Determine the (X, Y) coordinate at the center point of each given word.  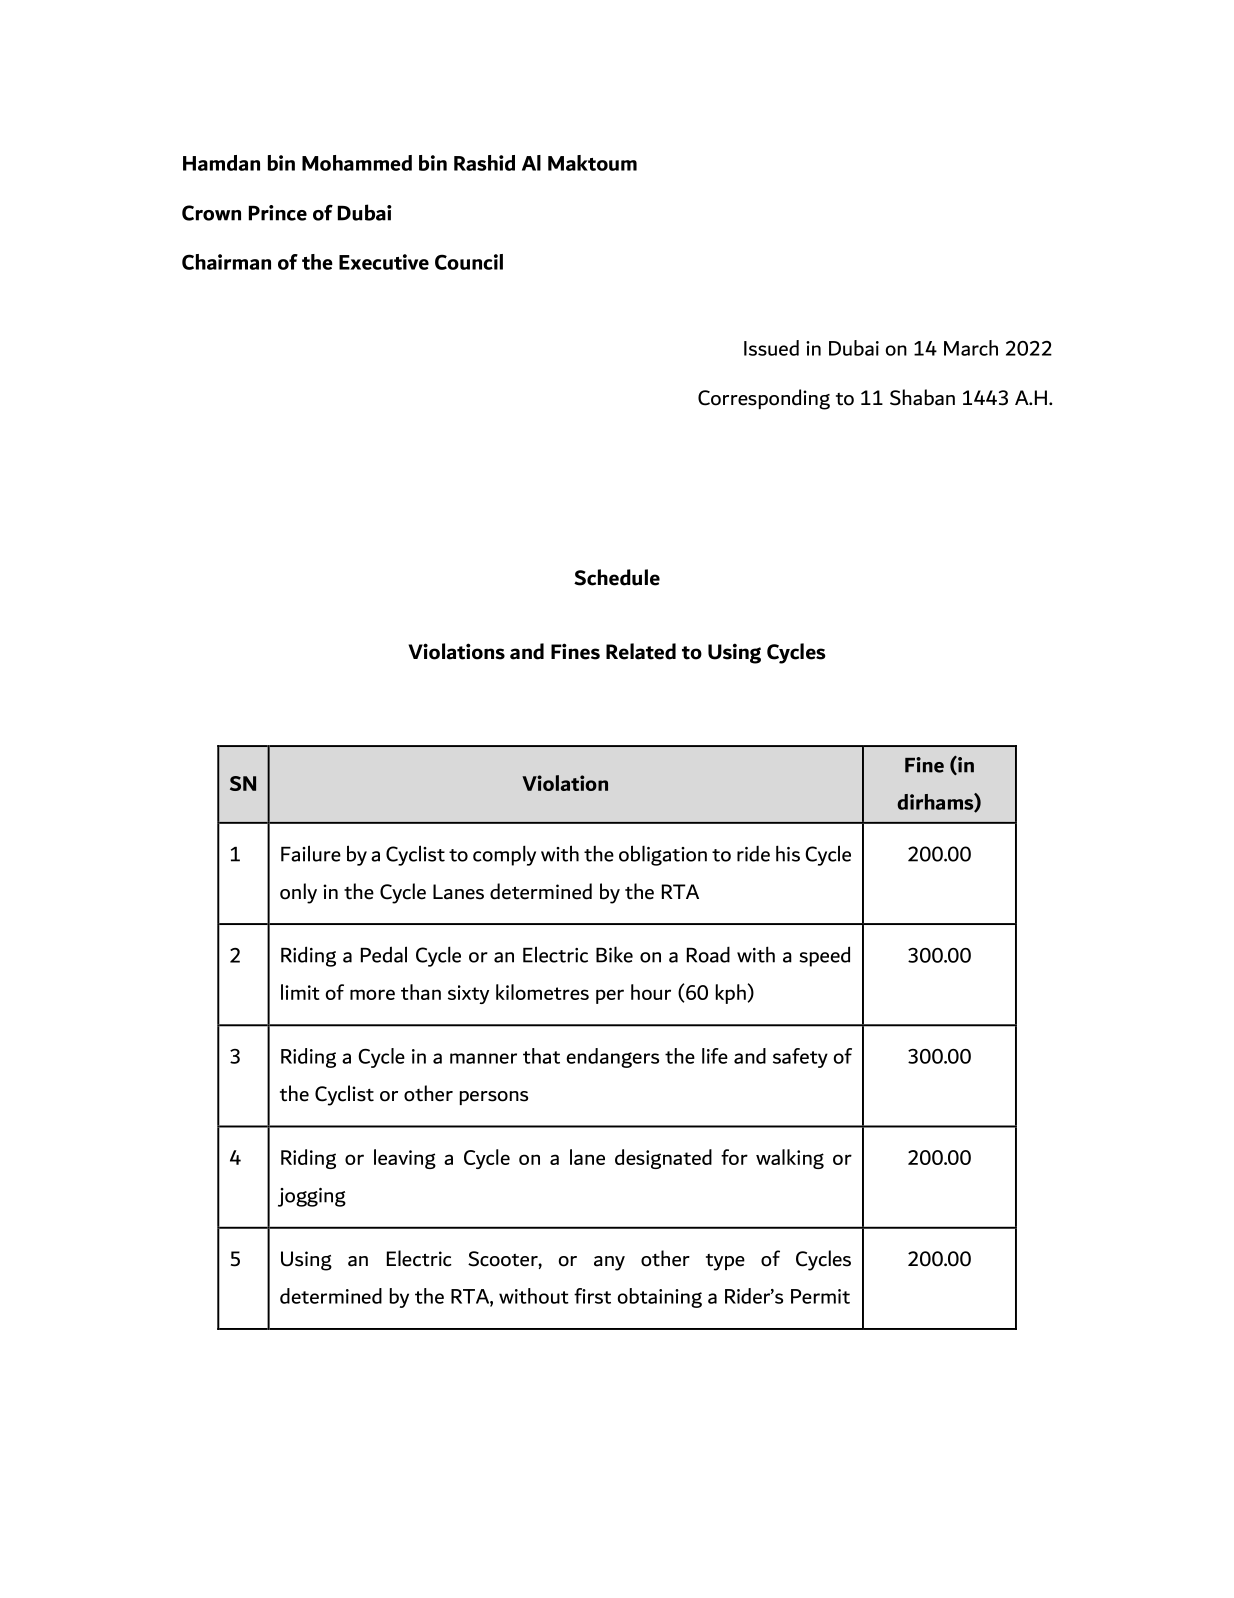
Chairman (226, 262)
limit (300, 992)
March (971, 348)
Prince (278, 213)
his (788, 853)
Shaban (922, 397)
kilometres (542, 992)
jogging (312, 1197)
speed (824, 956)
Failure (311, 853)
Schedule (617, 577)
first (592, 1296)
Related (641, 651)
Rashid (484, 163)
